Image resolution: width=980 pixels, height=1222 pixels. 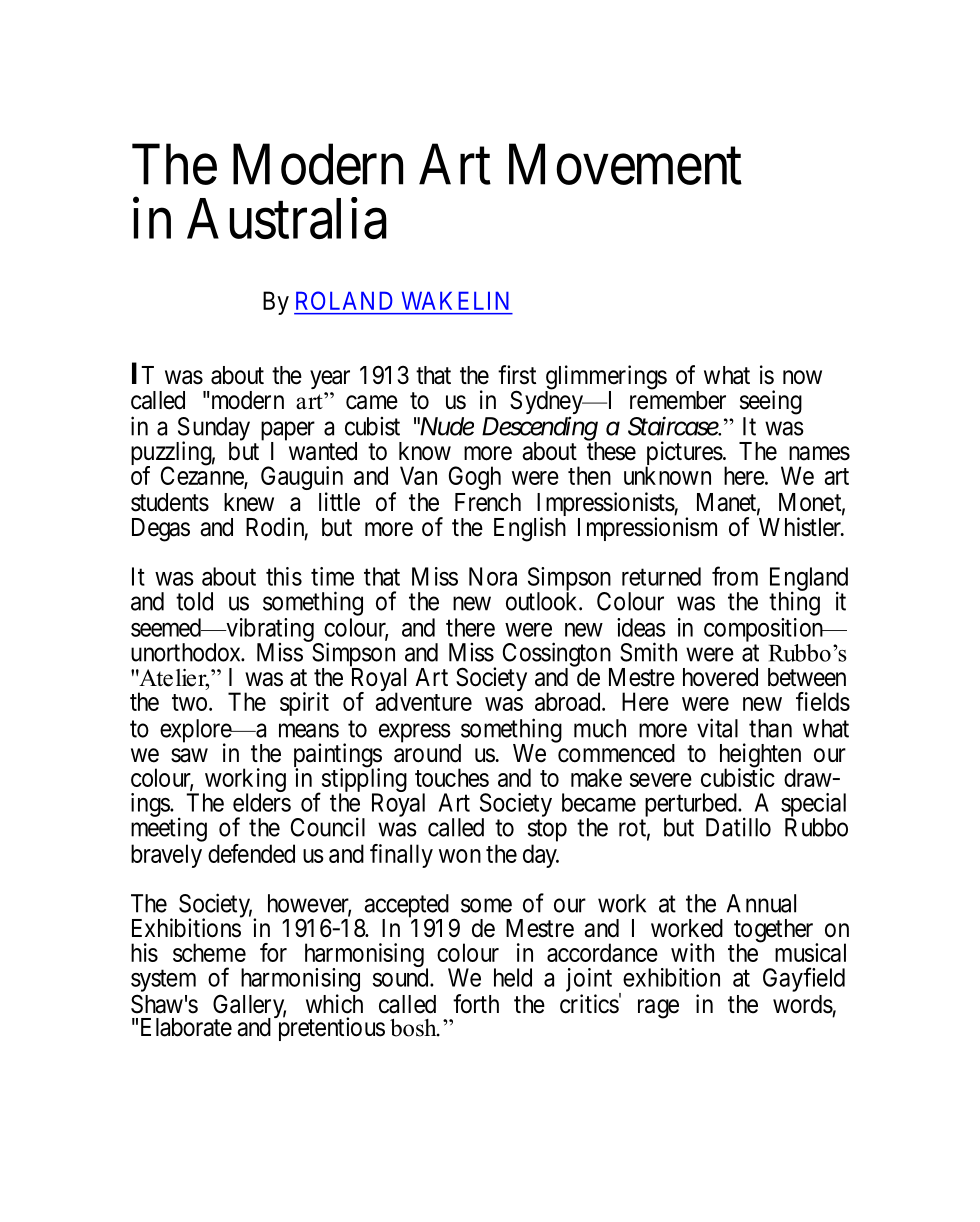 What do you see at coordinates (803, 1004) in the image?
I see `words` at bounding box center [803, 1004].
